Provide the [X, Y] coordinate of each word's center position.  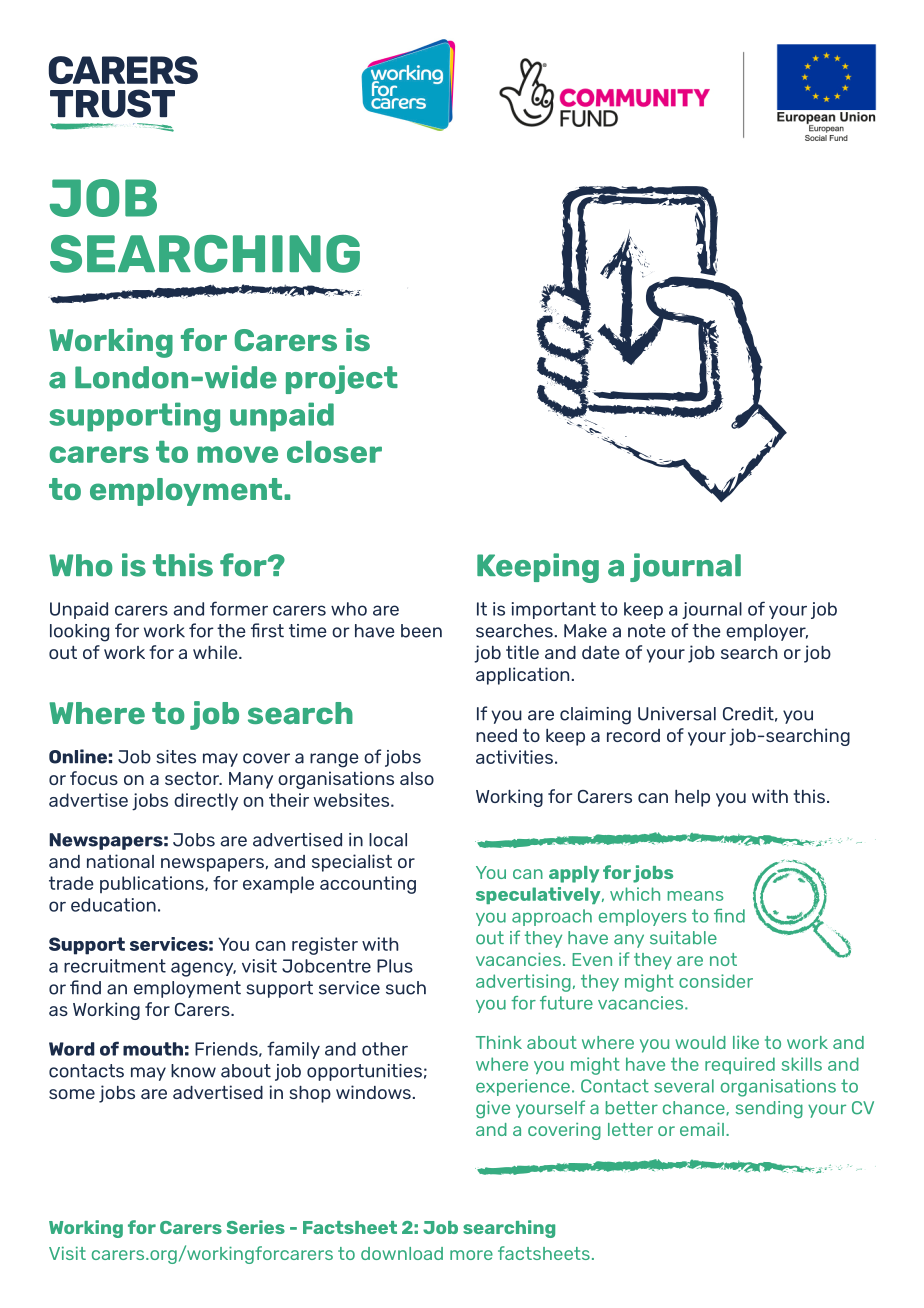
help [692, 798]
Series [255, 1227]
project [342, 379]
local [388, 840]
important [554, 610]
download [402, 1253]
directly [206, 801]
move [237, 454]
